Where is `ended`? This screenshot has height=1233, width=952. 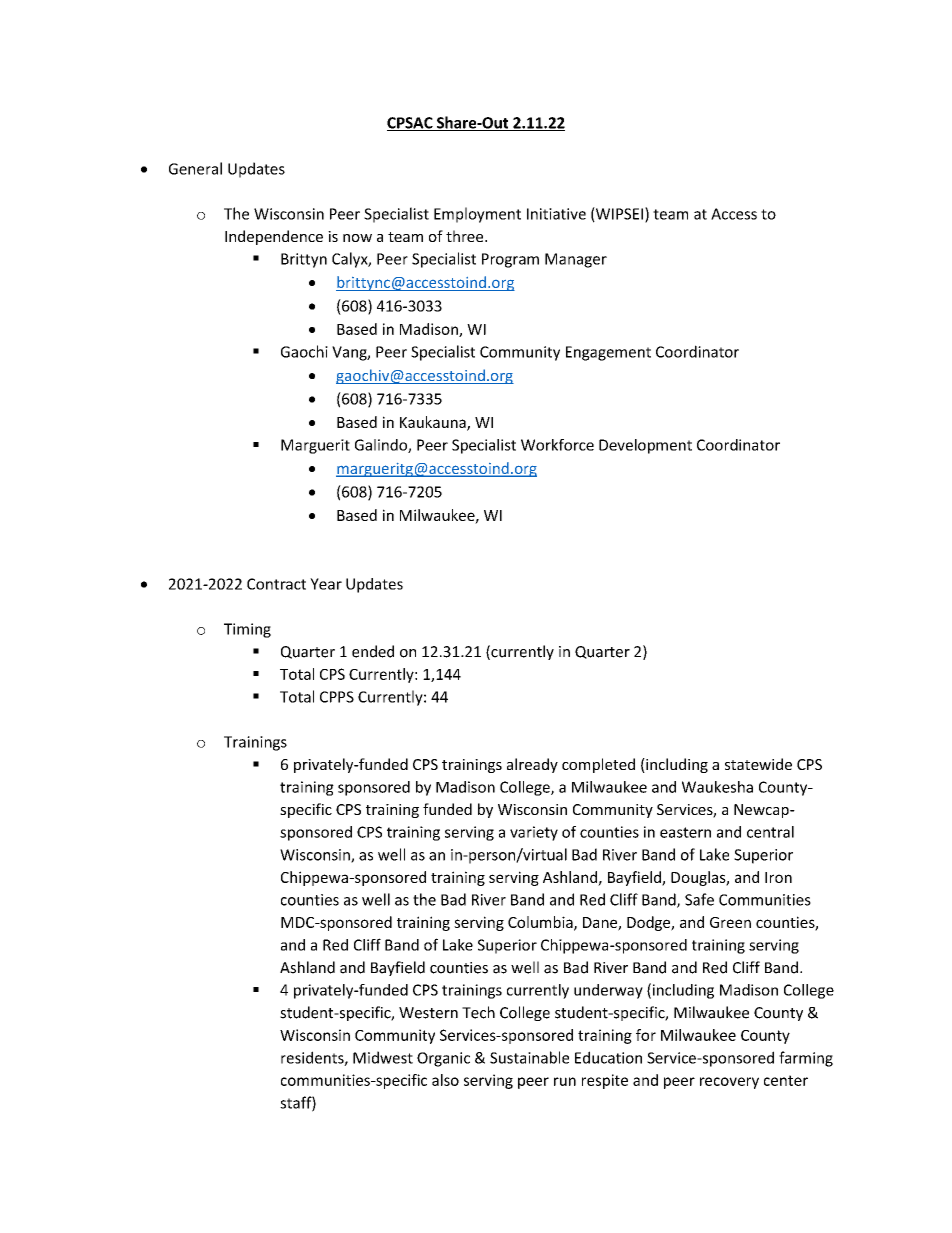
ended is located at coordinates (373, 651).
